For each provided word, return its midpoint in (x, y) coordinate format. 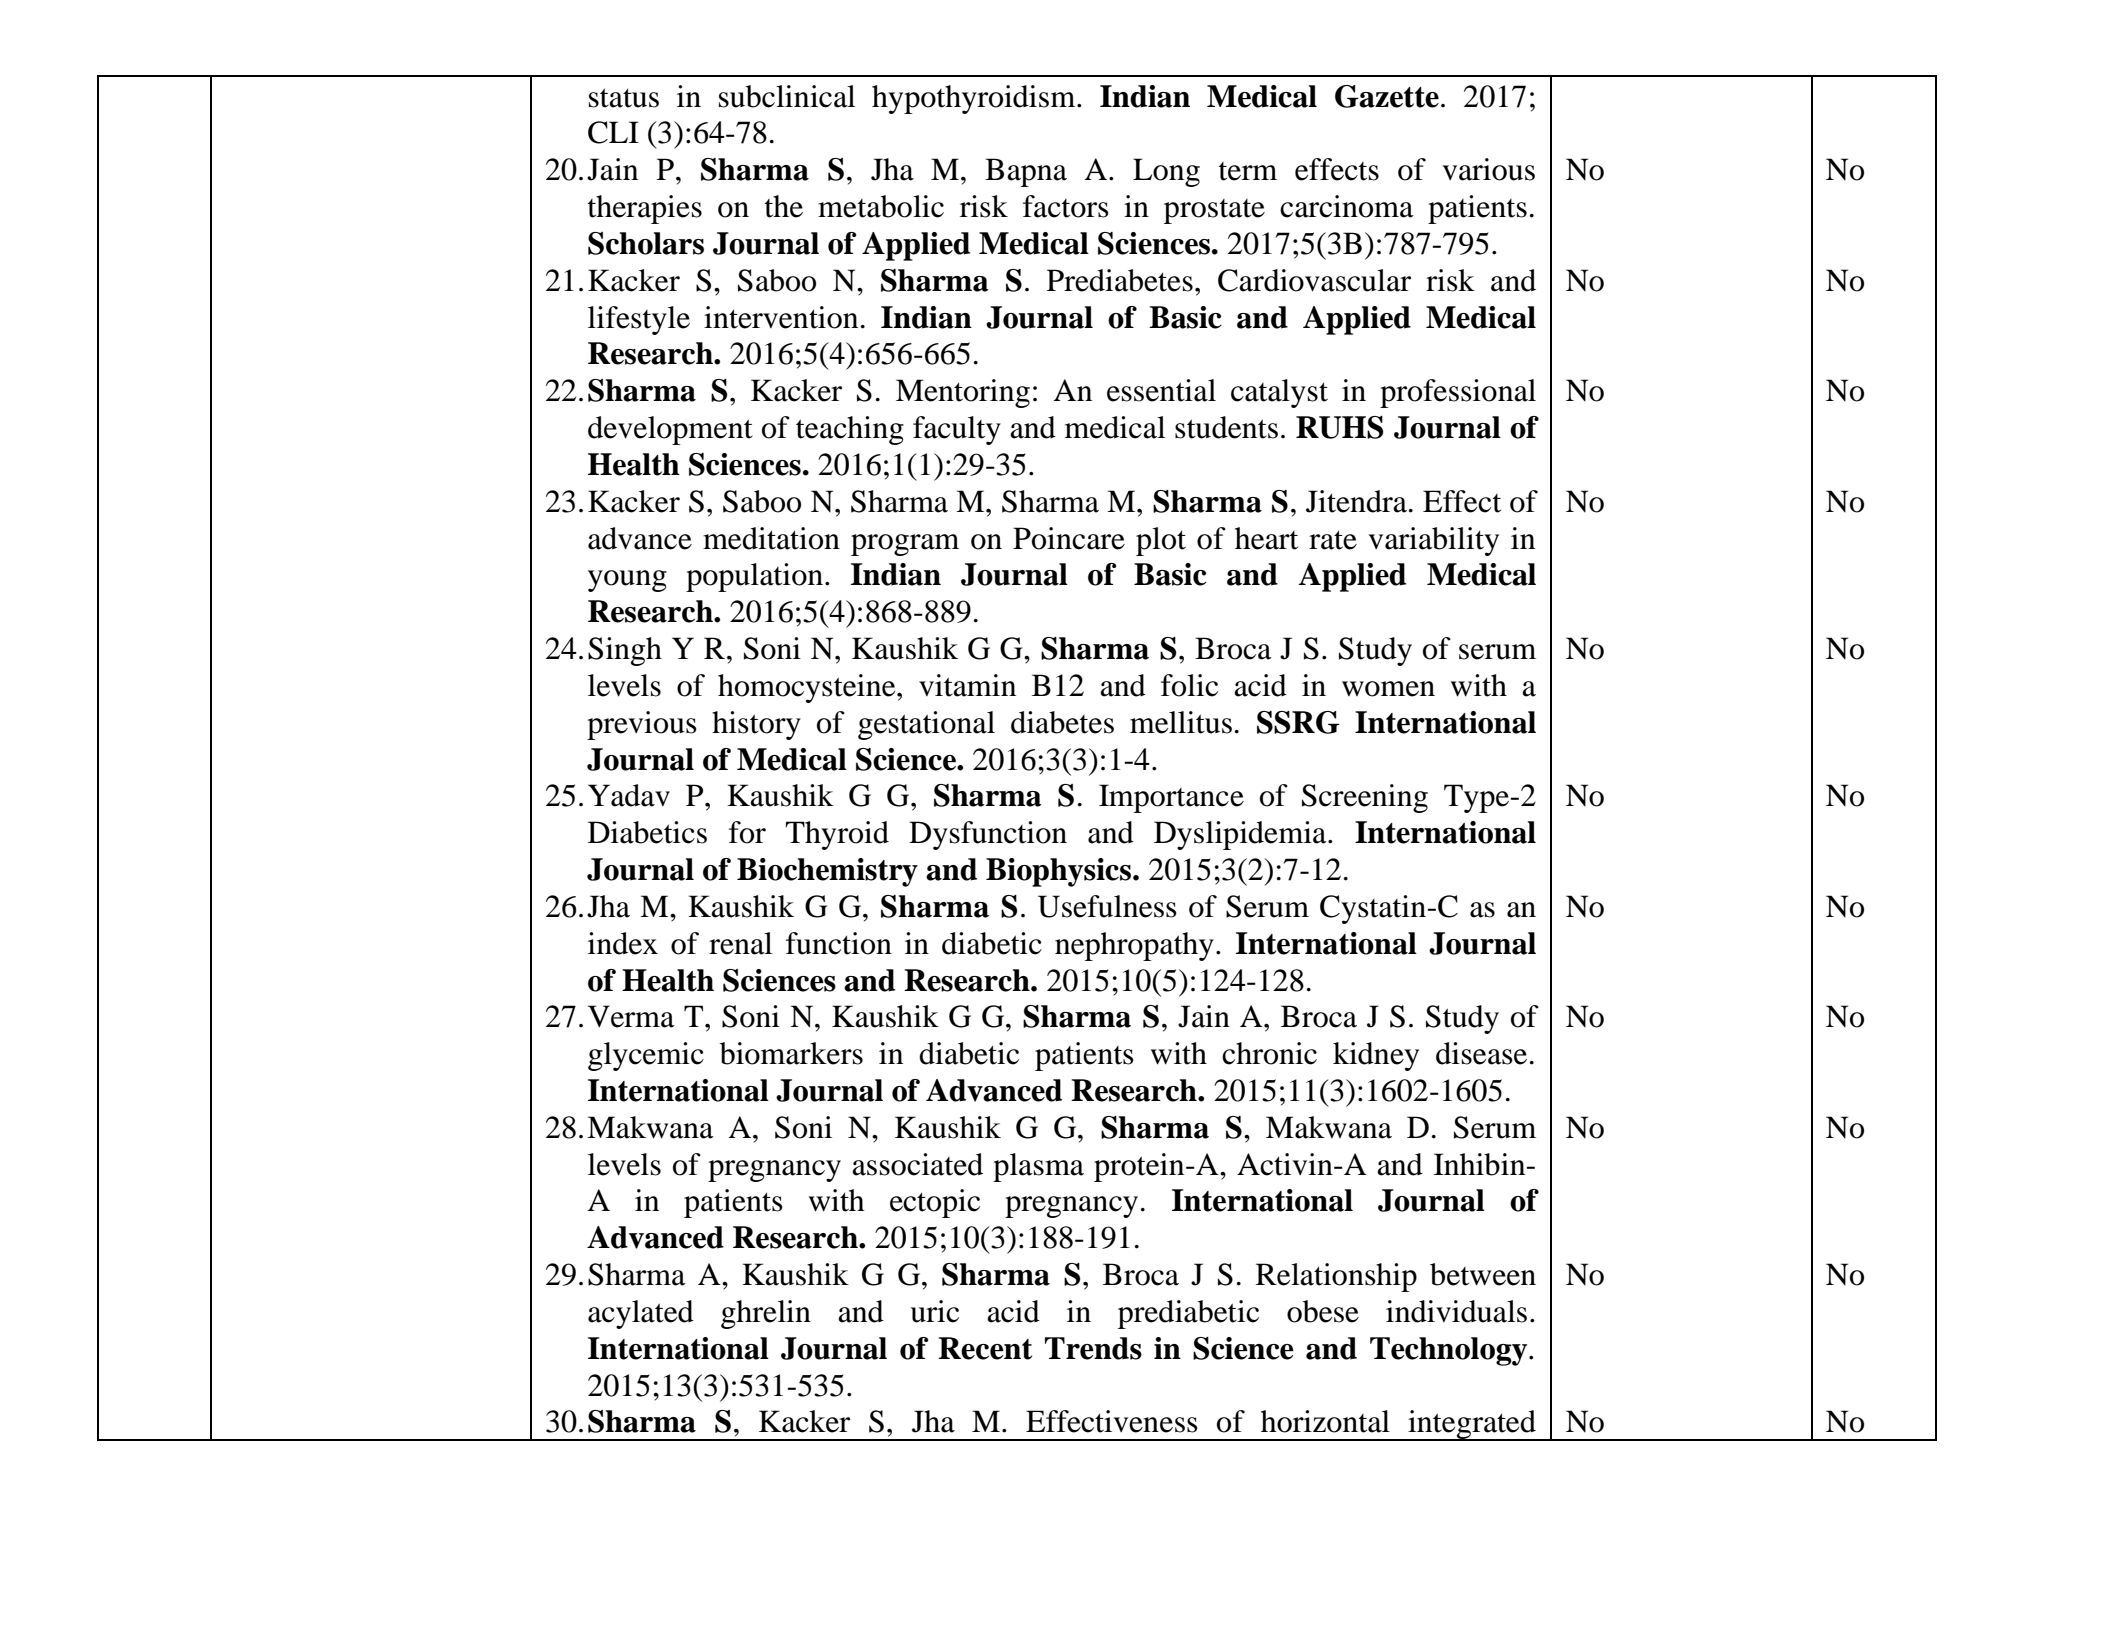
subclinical (787, 96)
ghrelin (766, 1314)
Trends (1093, 1348)
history (756, 725)
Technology (1450, 1351)
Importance (1171, 798)
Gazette (1387, 96)
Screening (1365, 798)
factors (1066, 206)
